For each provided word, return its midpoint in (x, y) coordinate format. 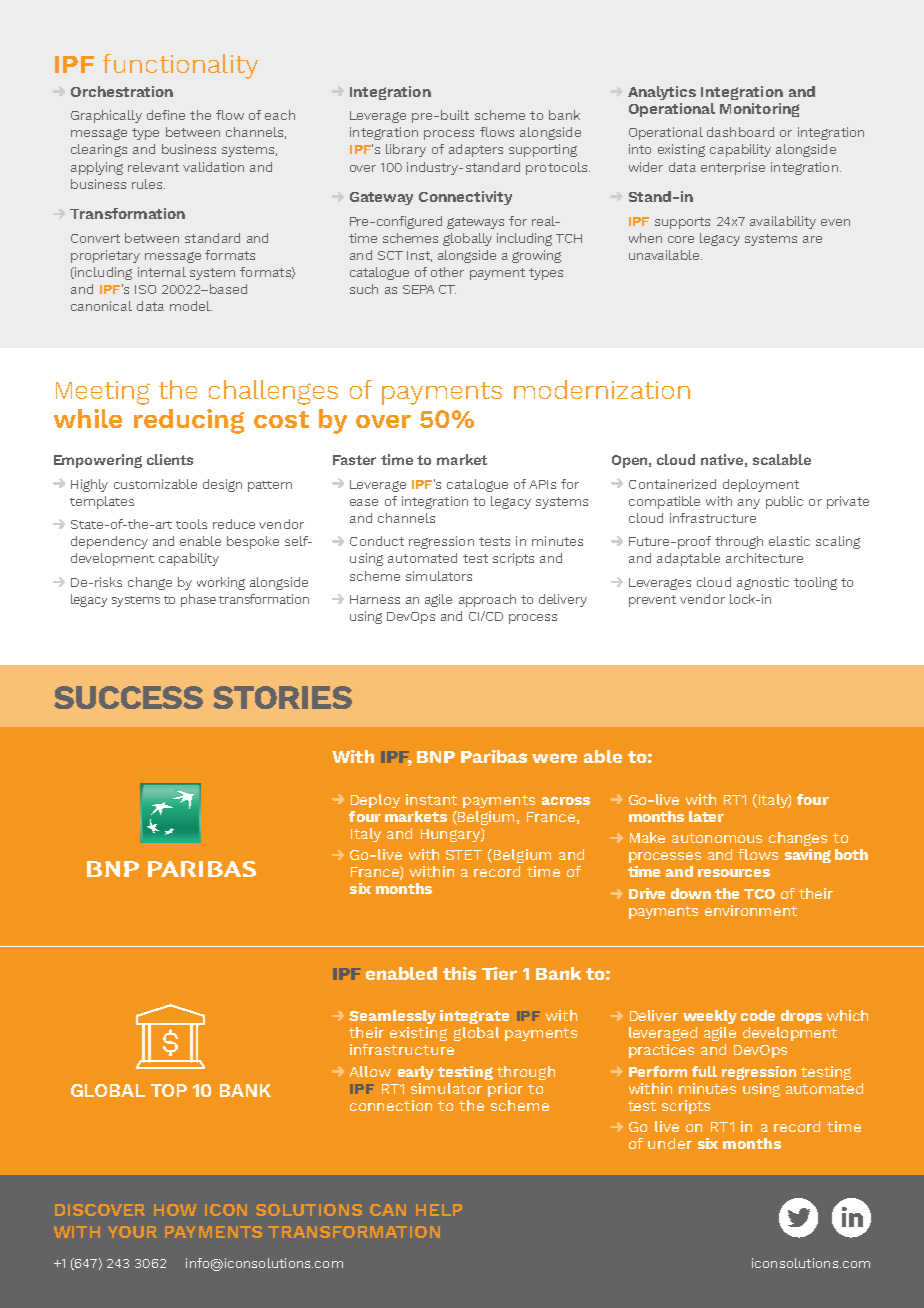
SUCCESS (128, 697)
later (706, 816)
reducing (189, 421)
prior (505, 1090)
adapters (476, 150)
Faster (354, 460)
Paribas (494, 756)
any (749, 504)
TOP (169, 1090)
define (166, 115)
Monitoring (759, 110)
